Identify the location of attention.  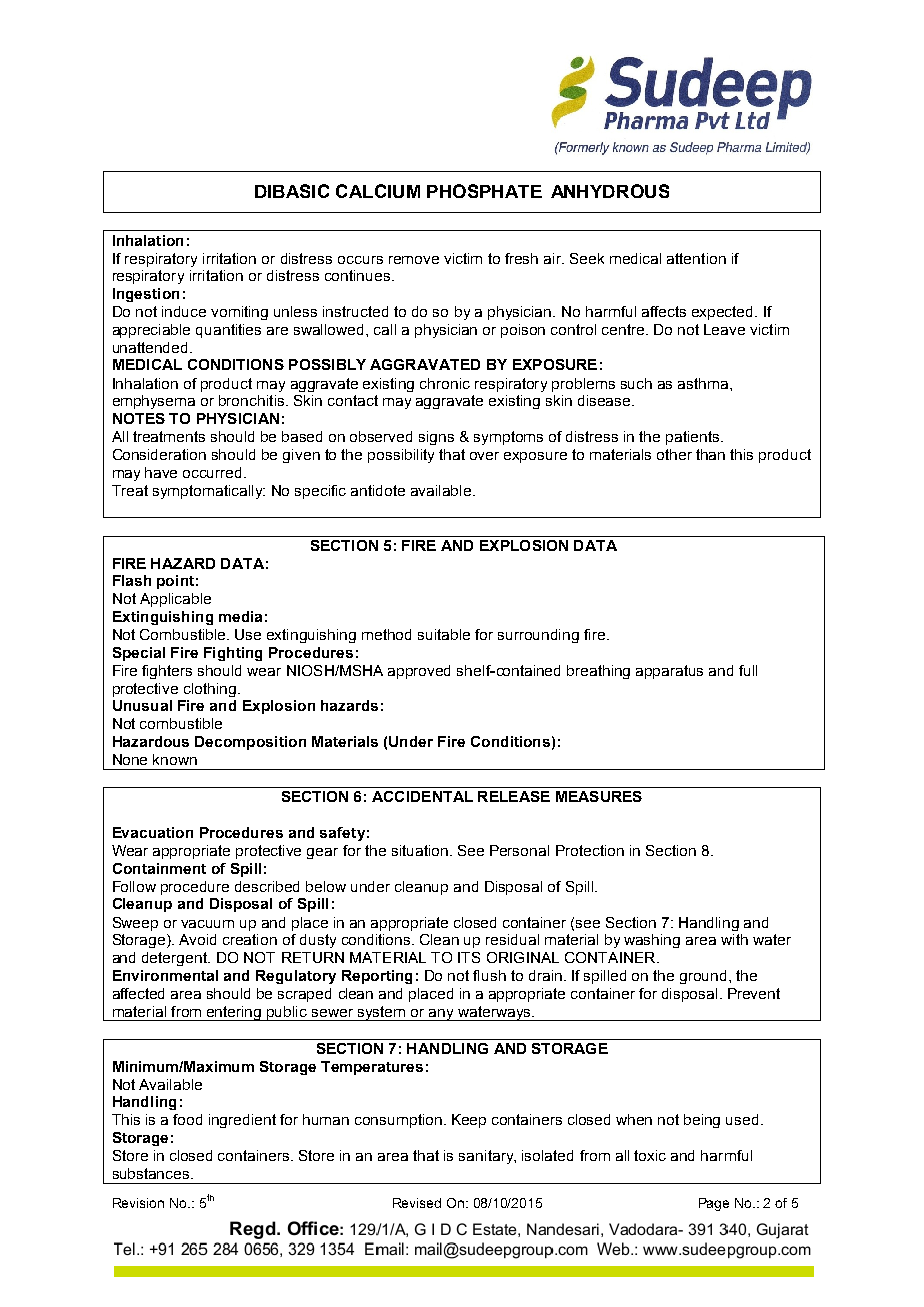
(696, 258).
